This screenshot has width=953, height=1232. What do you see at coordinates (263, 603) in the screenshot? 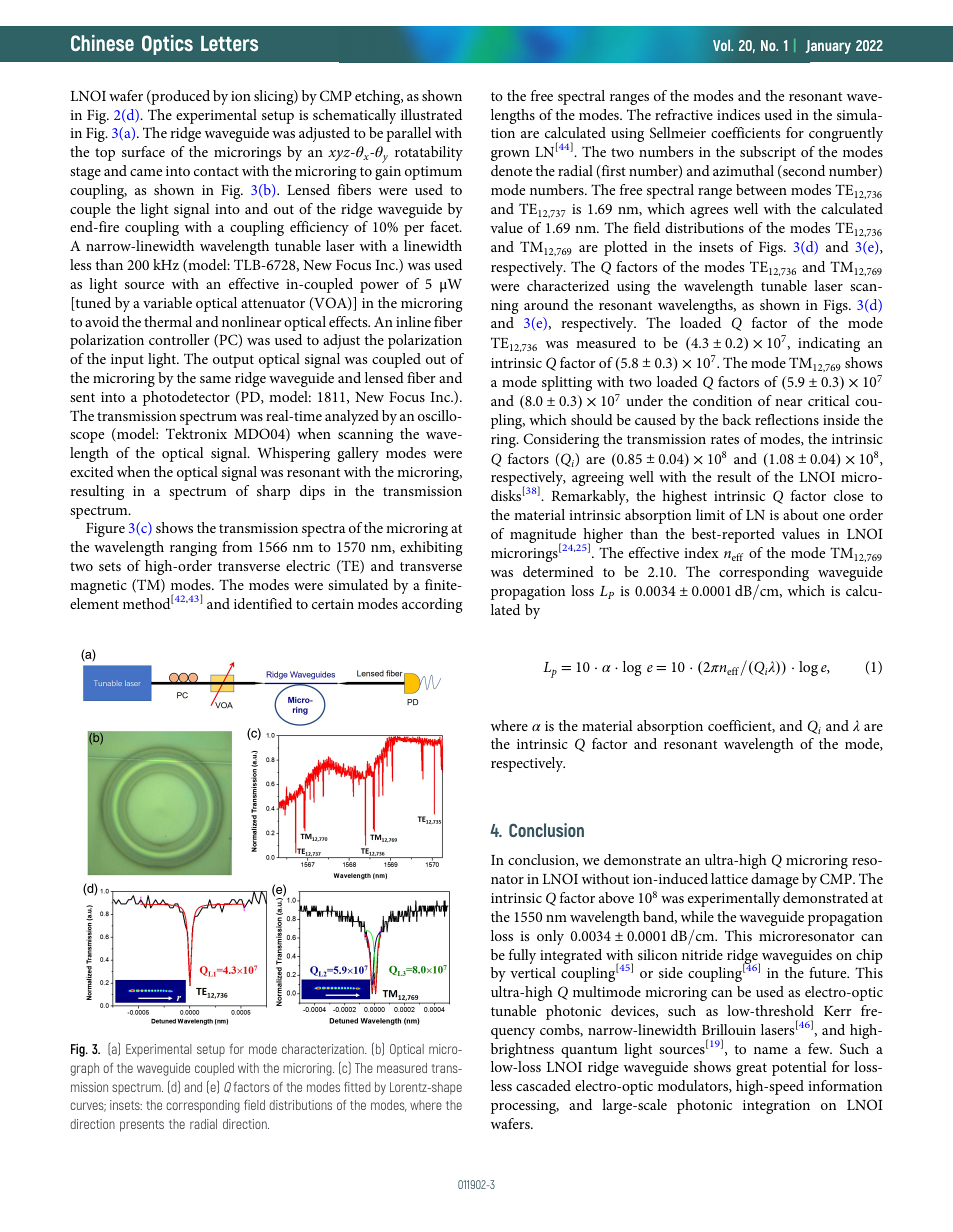
I see `identified` at bounding box center [263, 603].
